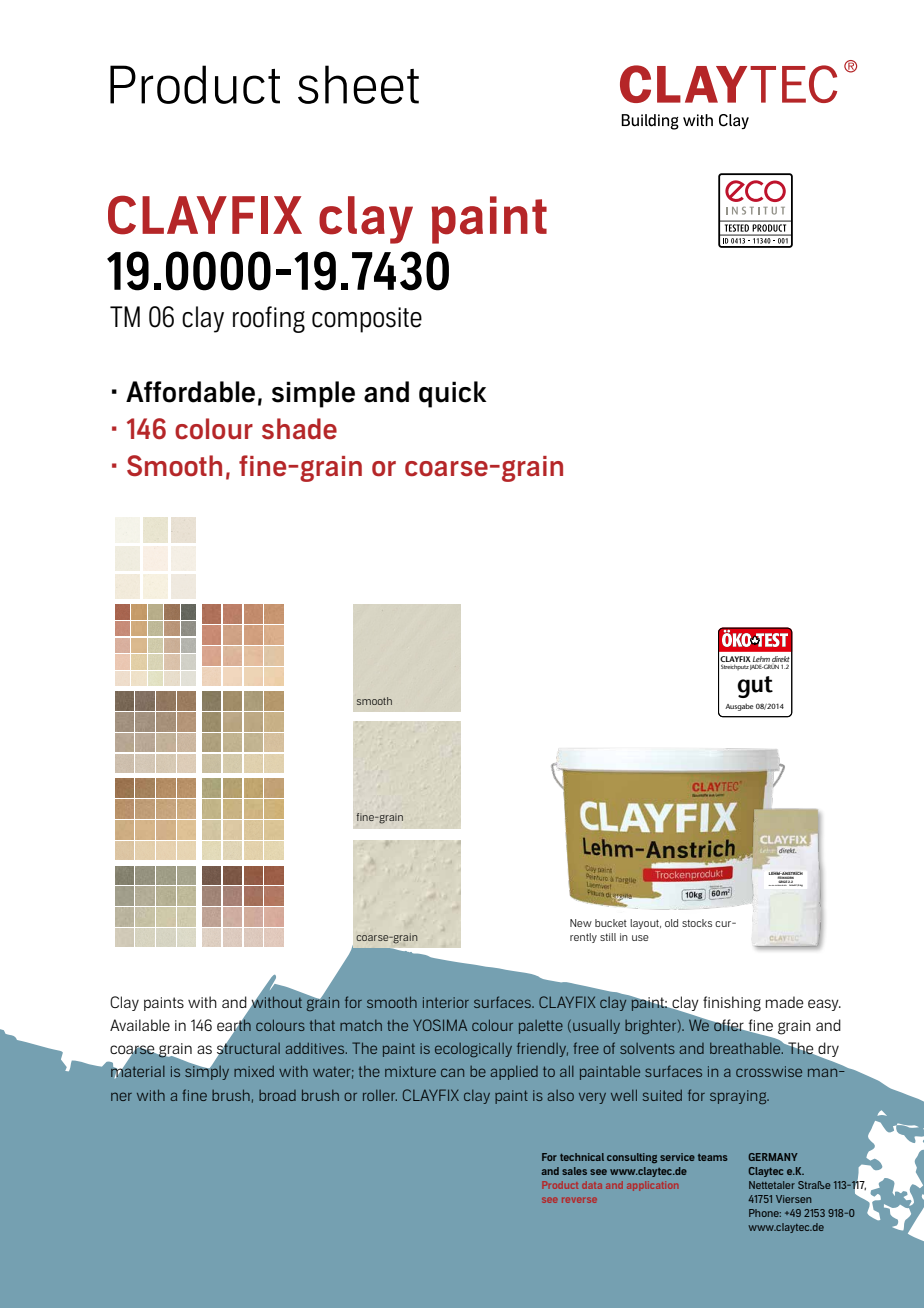 The width and height of the page is (924, 1308). I want to click on composite, so click(367, 320).
